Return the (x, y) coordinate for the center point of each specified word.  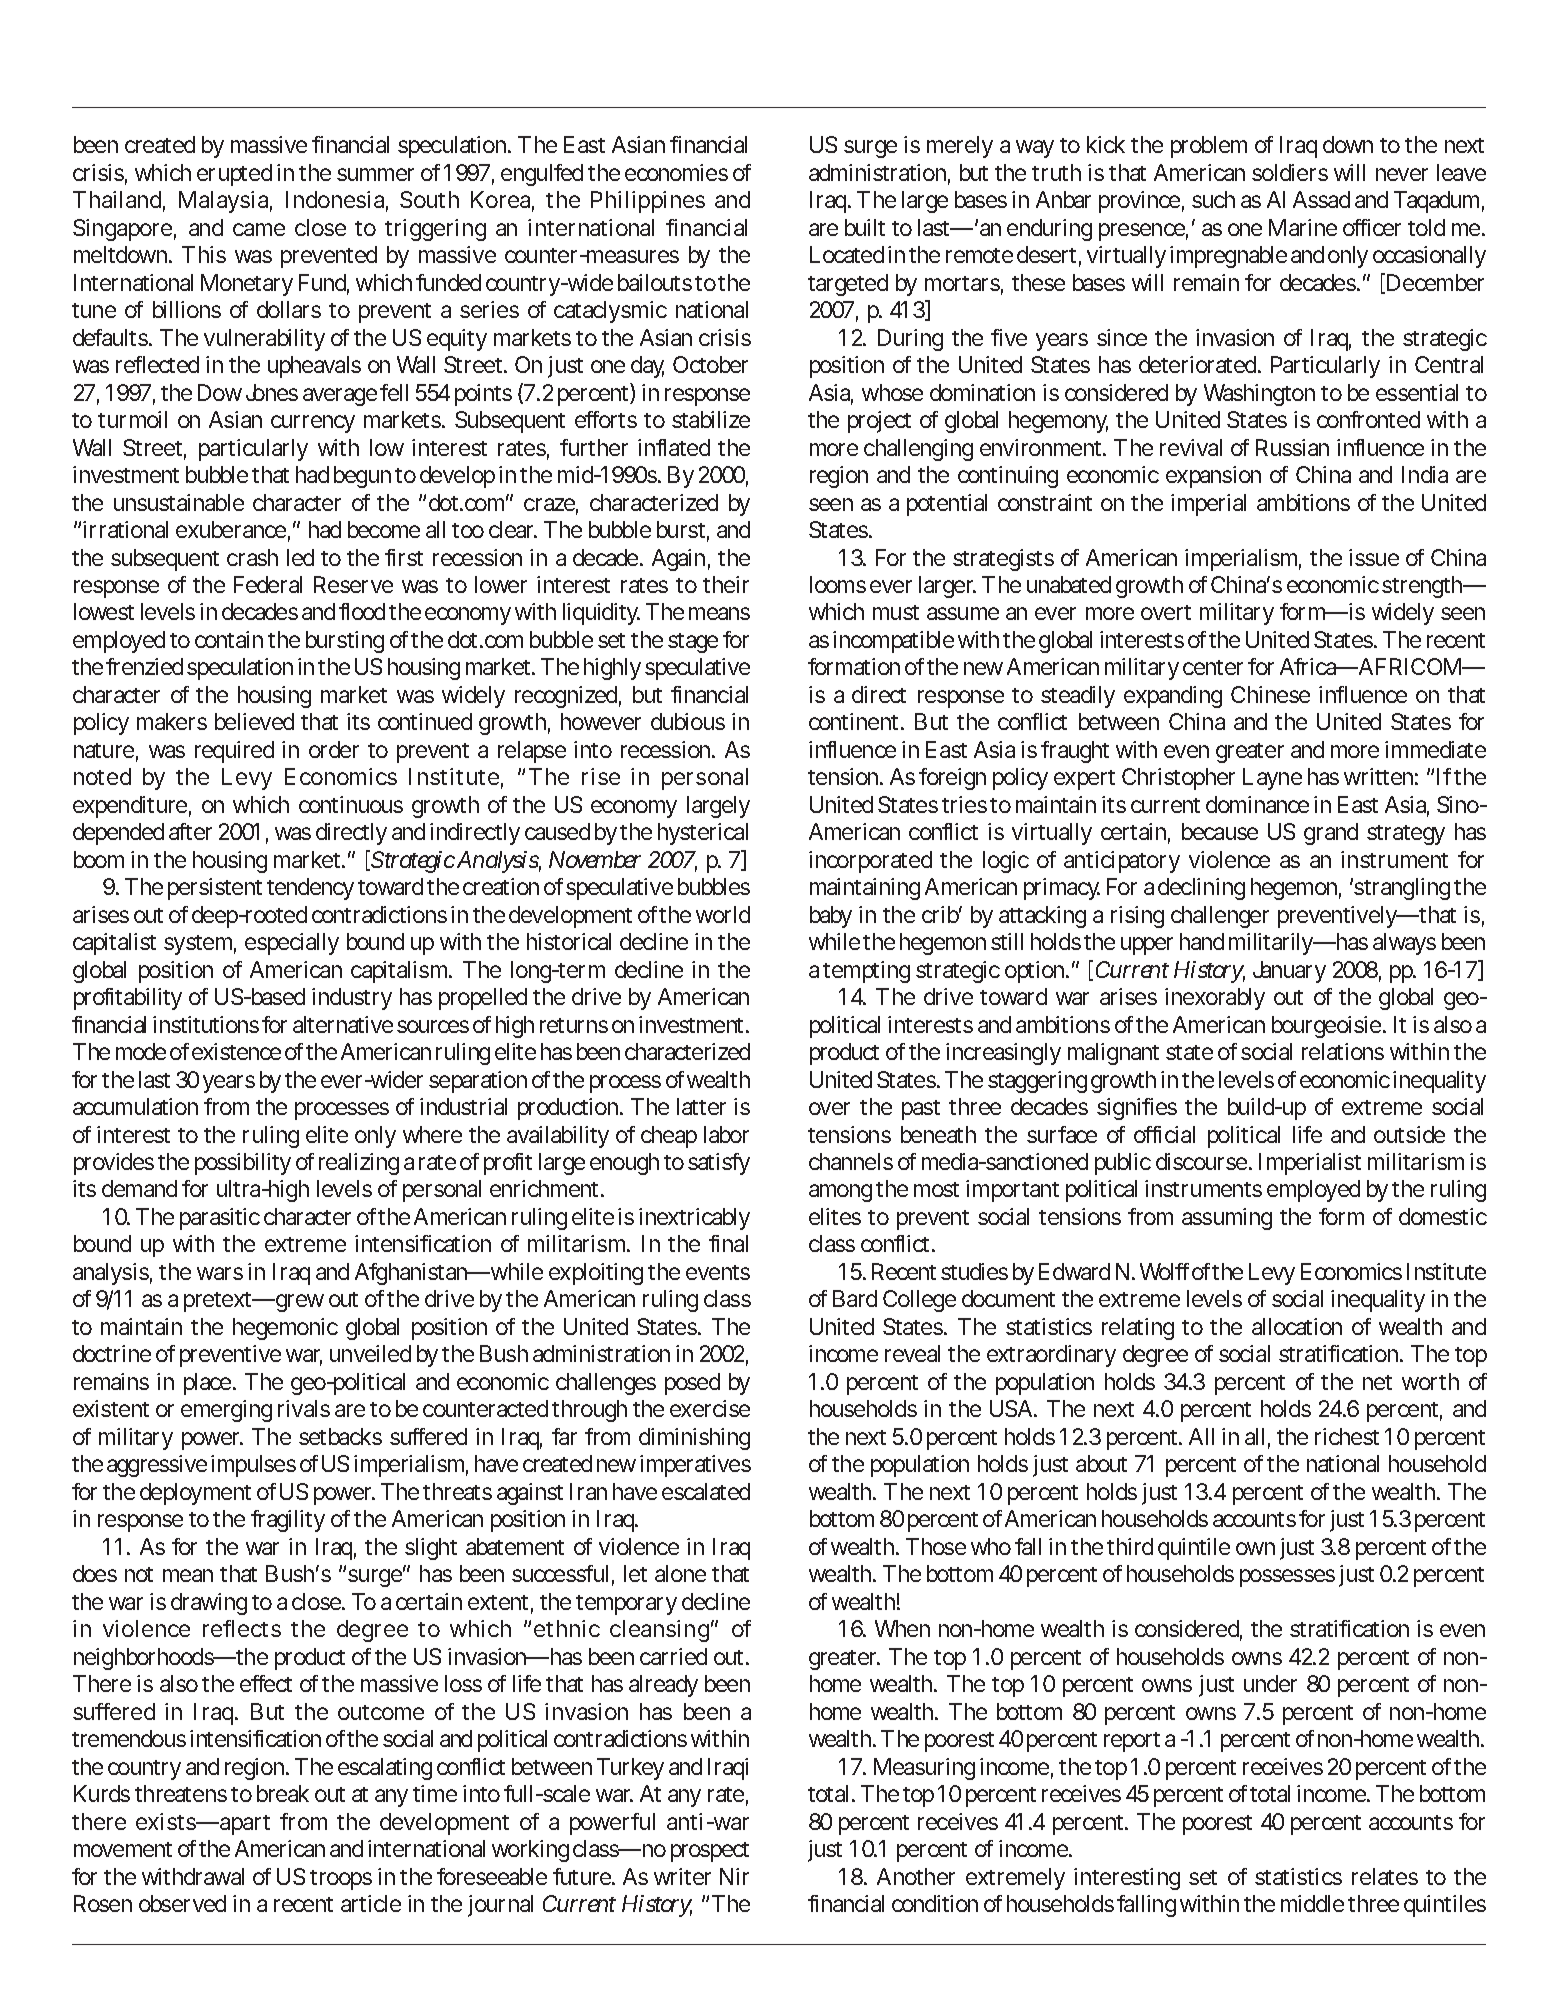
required (234, 752)
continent (856, 721)
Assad (1321, 199)
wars (220, 1273)
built (865, 227)
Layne (1272, 779)
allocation (1297, 1326)
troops (341, 1880)
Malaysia (225, 202)
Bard (855, 1298)
